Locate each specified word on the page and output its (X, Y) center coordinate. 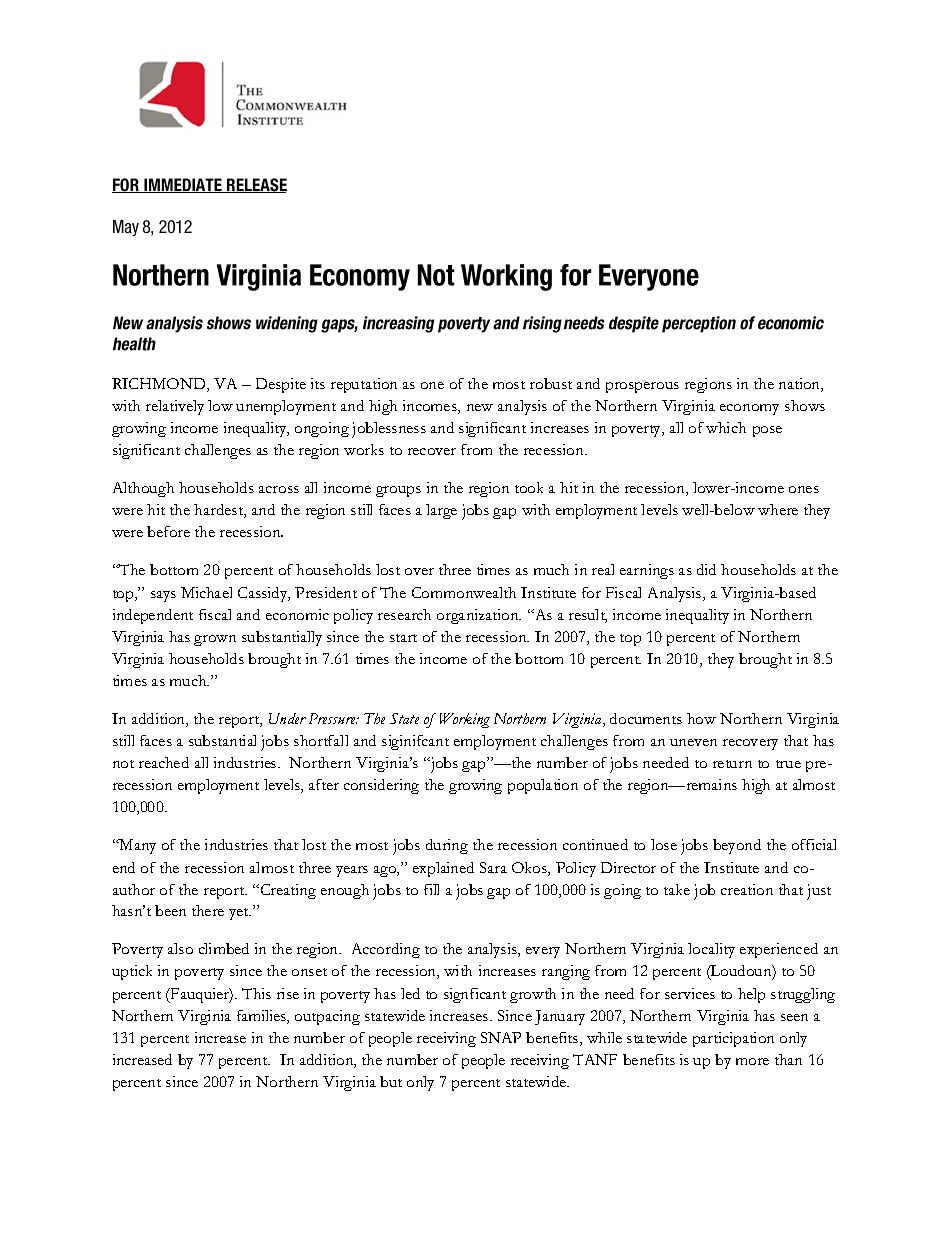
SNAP (501, 1037)
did (706, 569)
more (752, 1061)
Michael (206, 592)
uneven (693, 742)
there (208, 910)
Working (465, 720)
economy (749, 409)
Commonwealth (464, 592)
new (480, 407)
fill (431, 889)
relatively (175, 407)
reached (164, 762)
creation (747, 889)
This (256, 993)
